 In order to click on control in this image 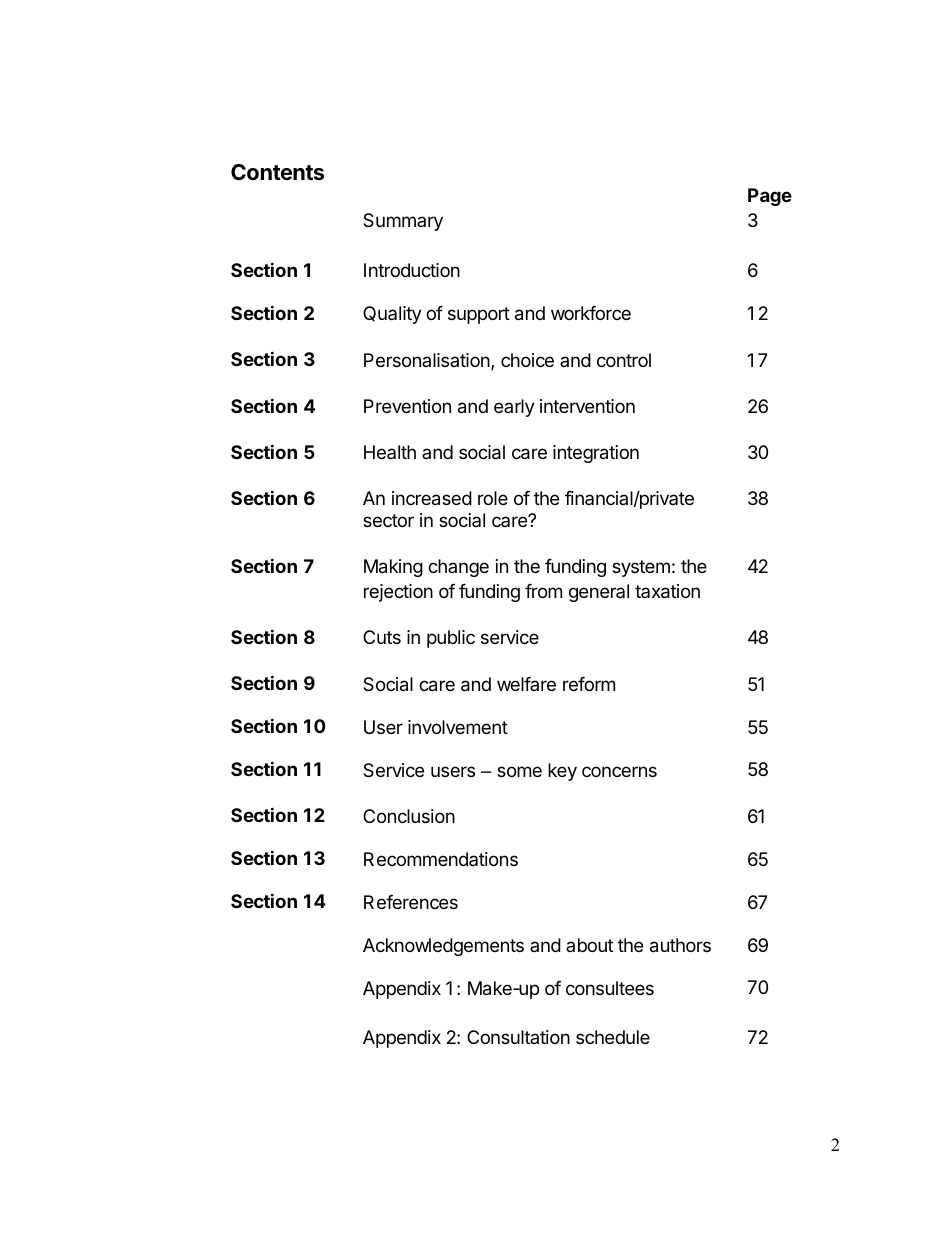, I will do `click(624, 360)`.
